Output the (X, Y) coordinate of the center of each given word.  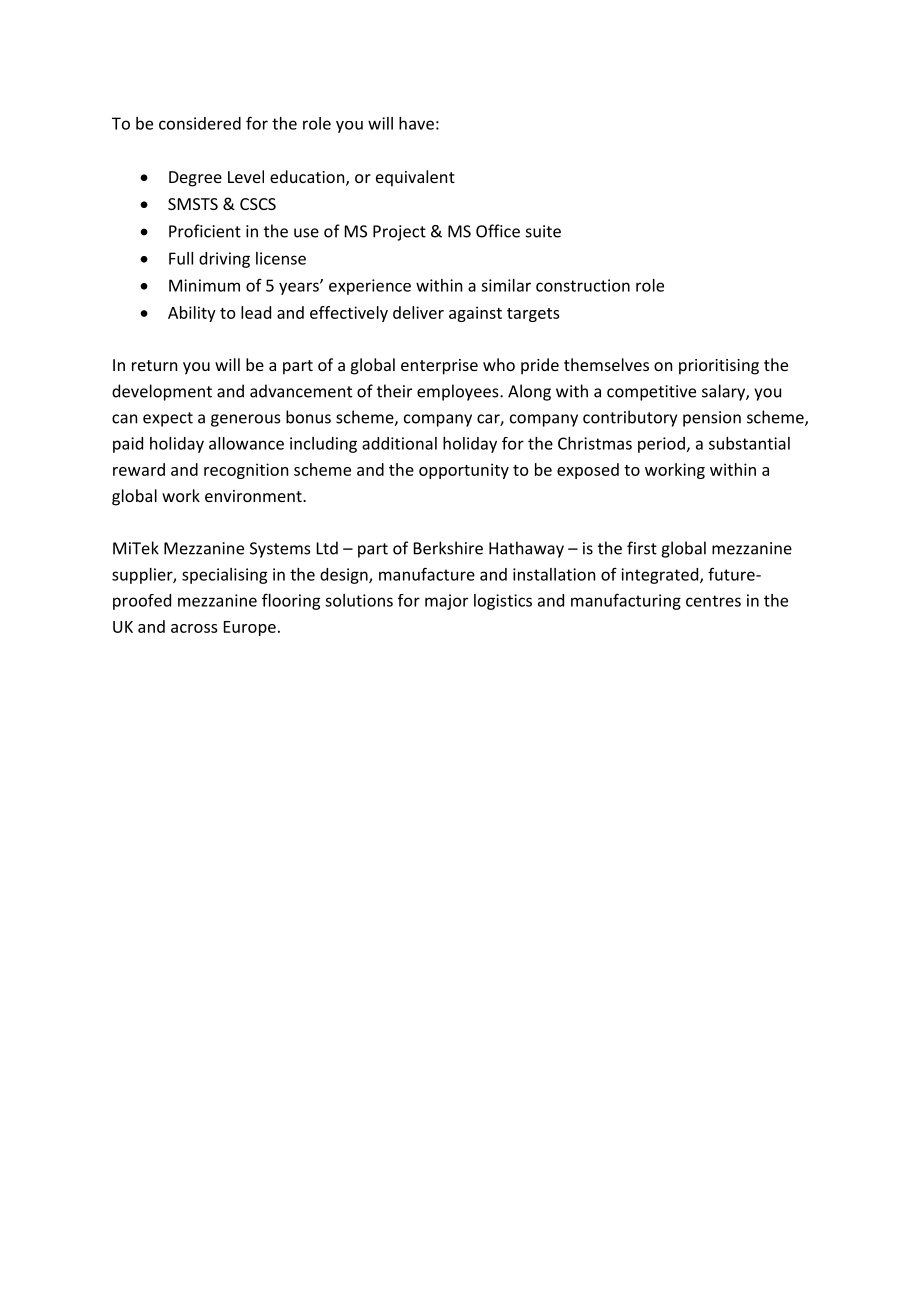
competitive (651, 393)
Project (399, 233)
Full (181, 258)
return (154, 365)
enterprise (439, 367)
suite (543, 231)
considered (200, 123)
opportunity (464, 471)
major (446, 602)
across (194, 628)
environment (254, 496)
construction (583, 285)
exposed (588, 471)
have (416, 123)
